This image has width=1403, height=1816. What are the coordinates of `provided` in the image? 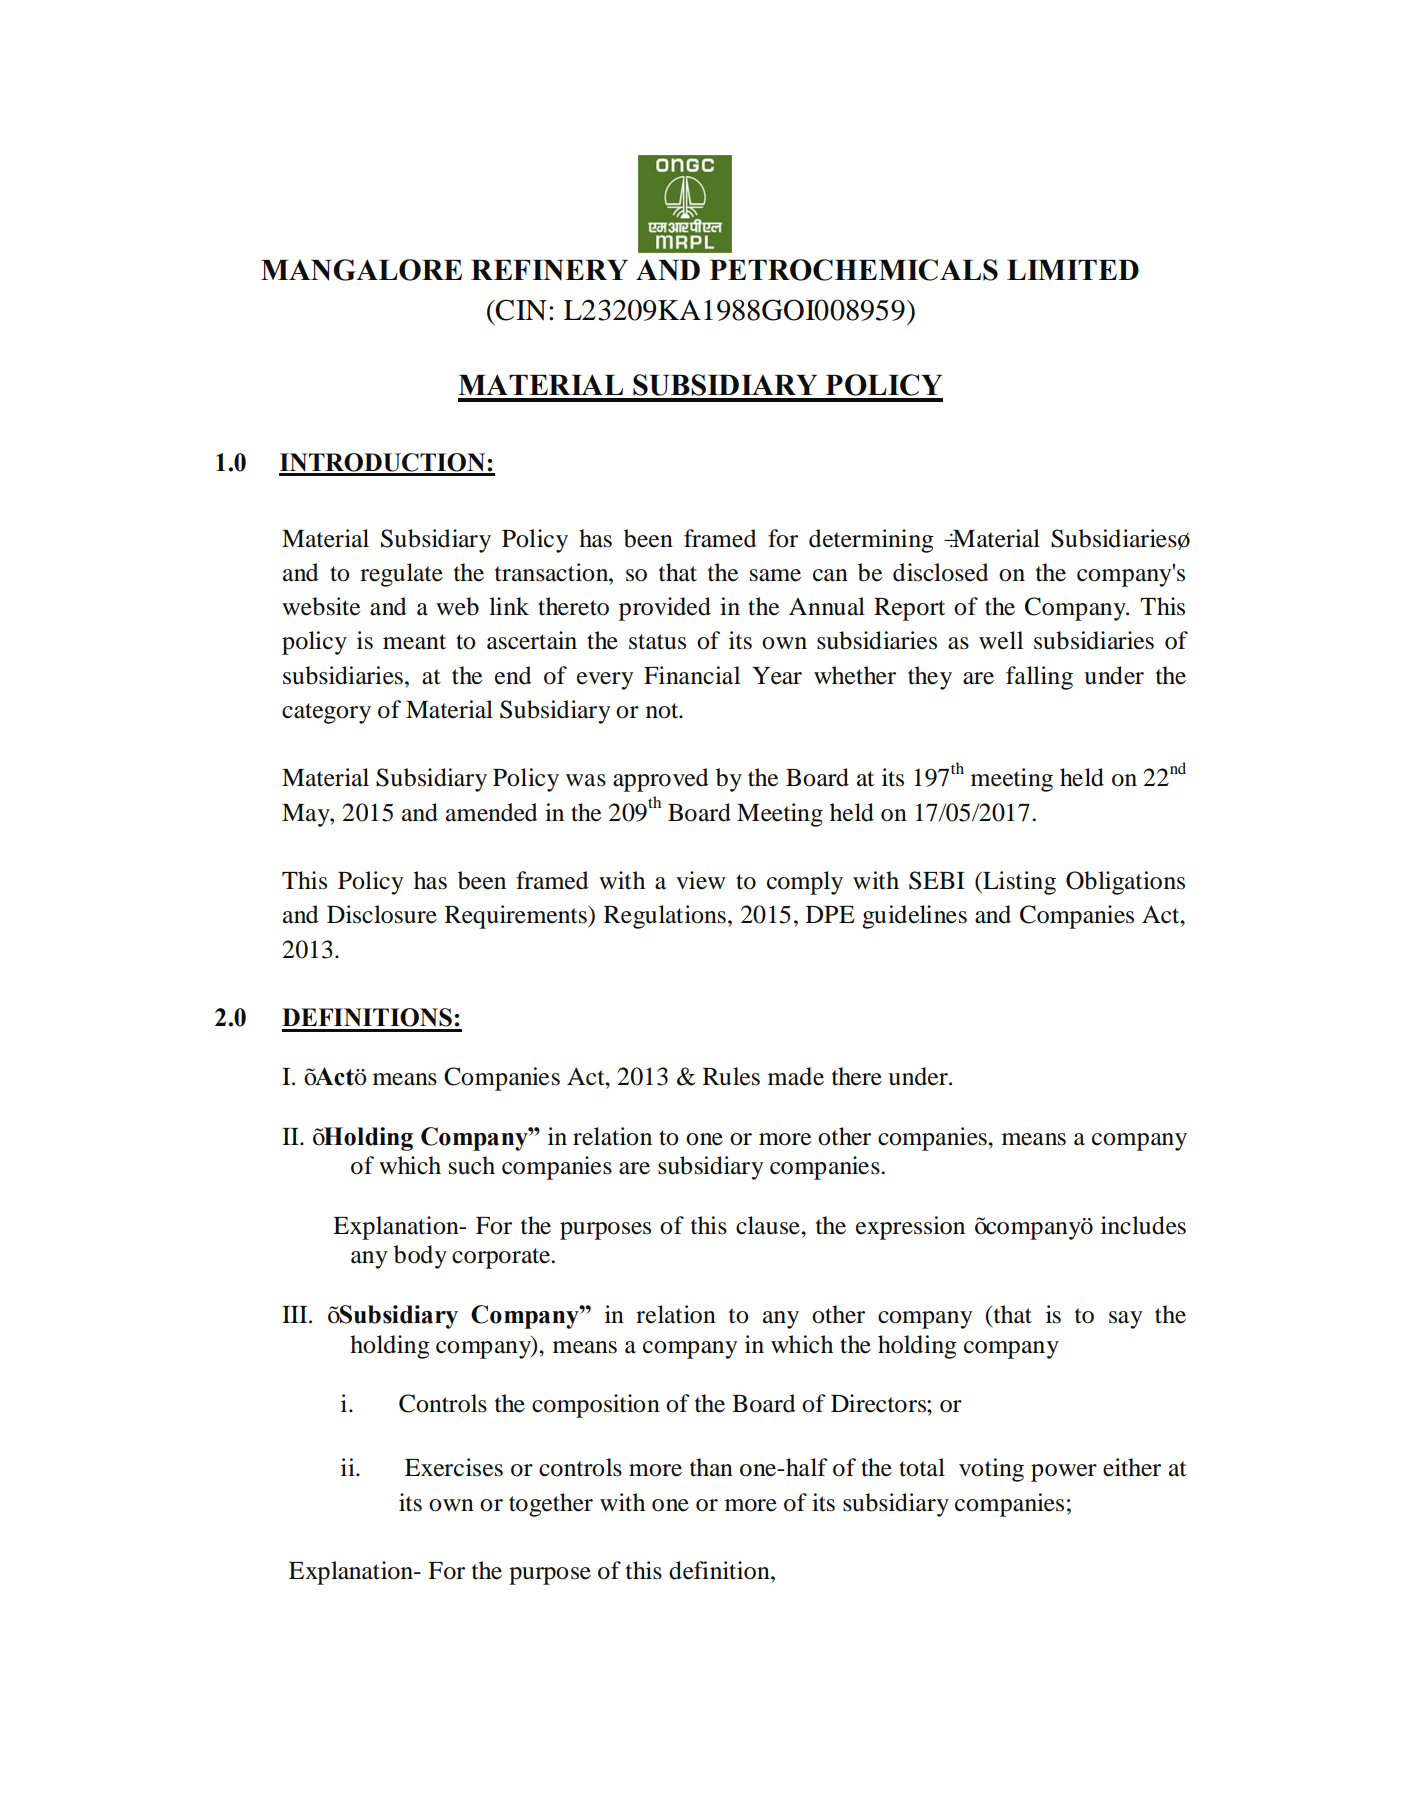 It's located at (665, 609).
